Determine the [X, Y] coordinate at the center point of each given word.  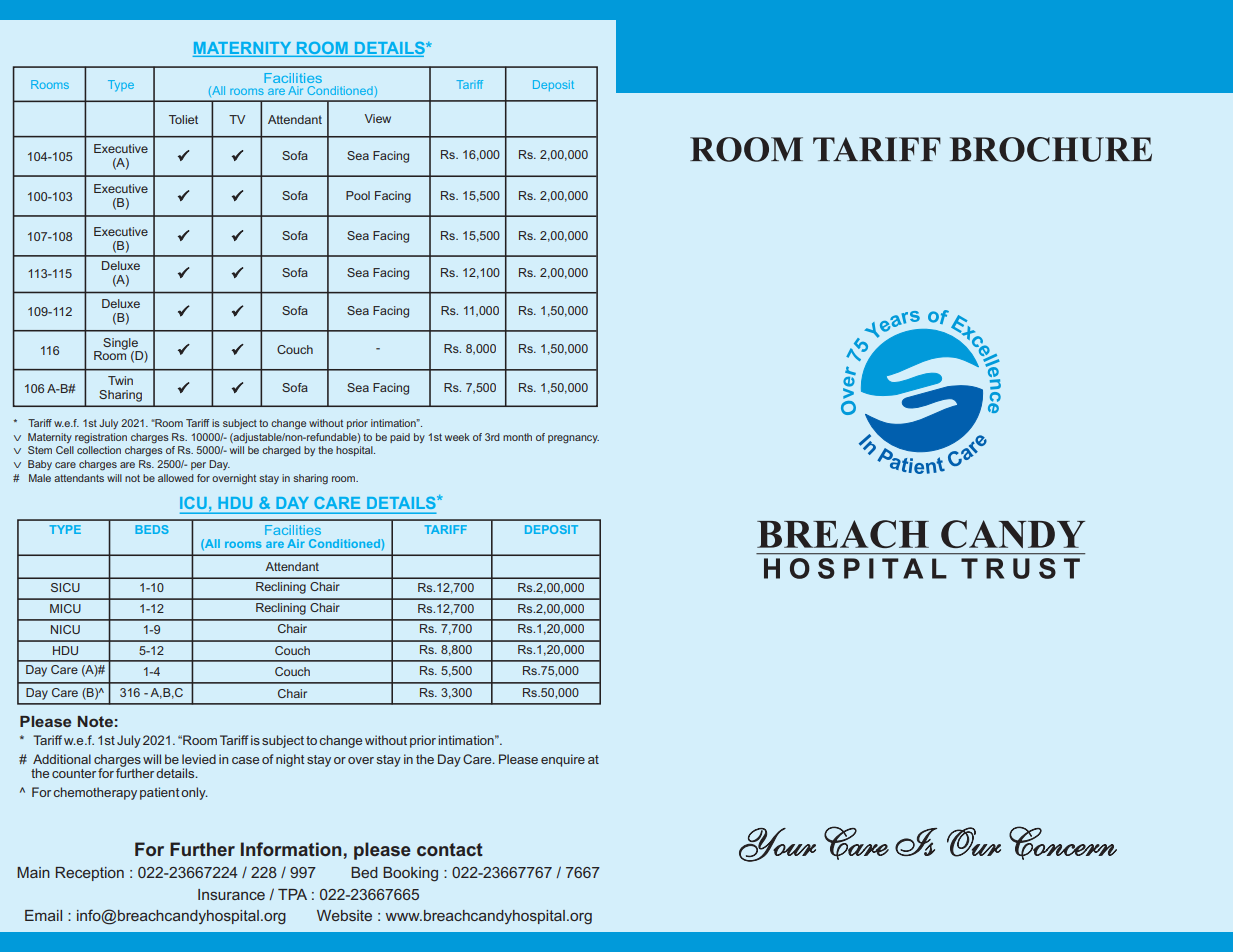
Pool [358, 195]
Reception [90, 874]
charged [281, 451]
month [517, 437]
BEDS [152, 529]
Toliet [183, 119]
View [378, 118]
